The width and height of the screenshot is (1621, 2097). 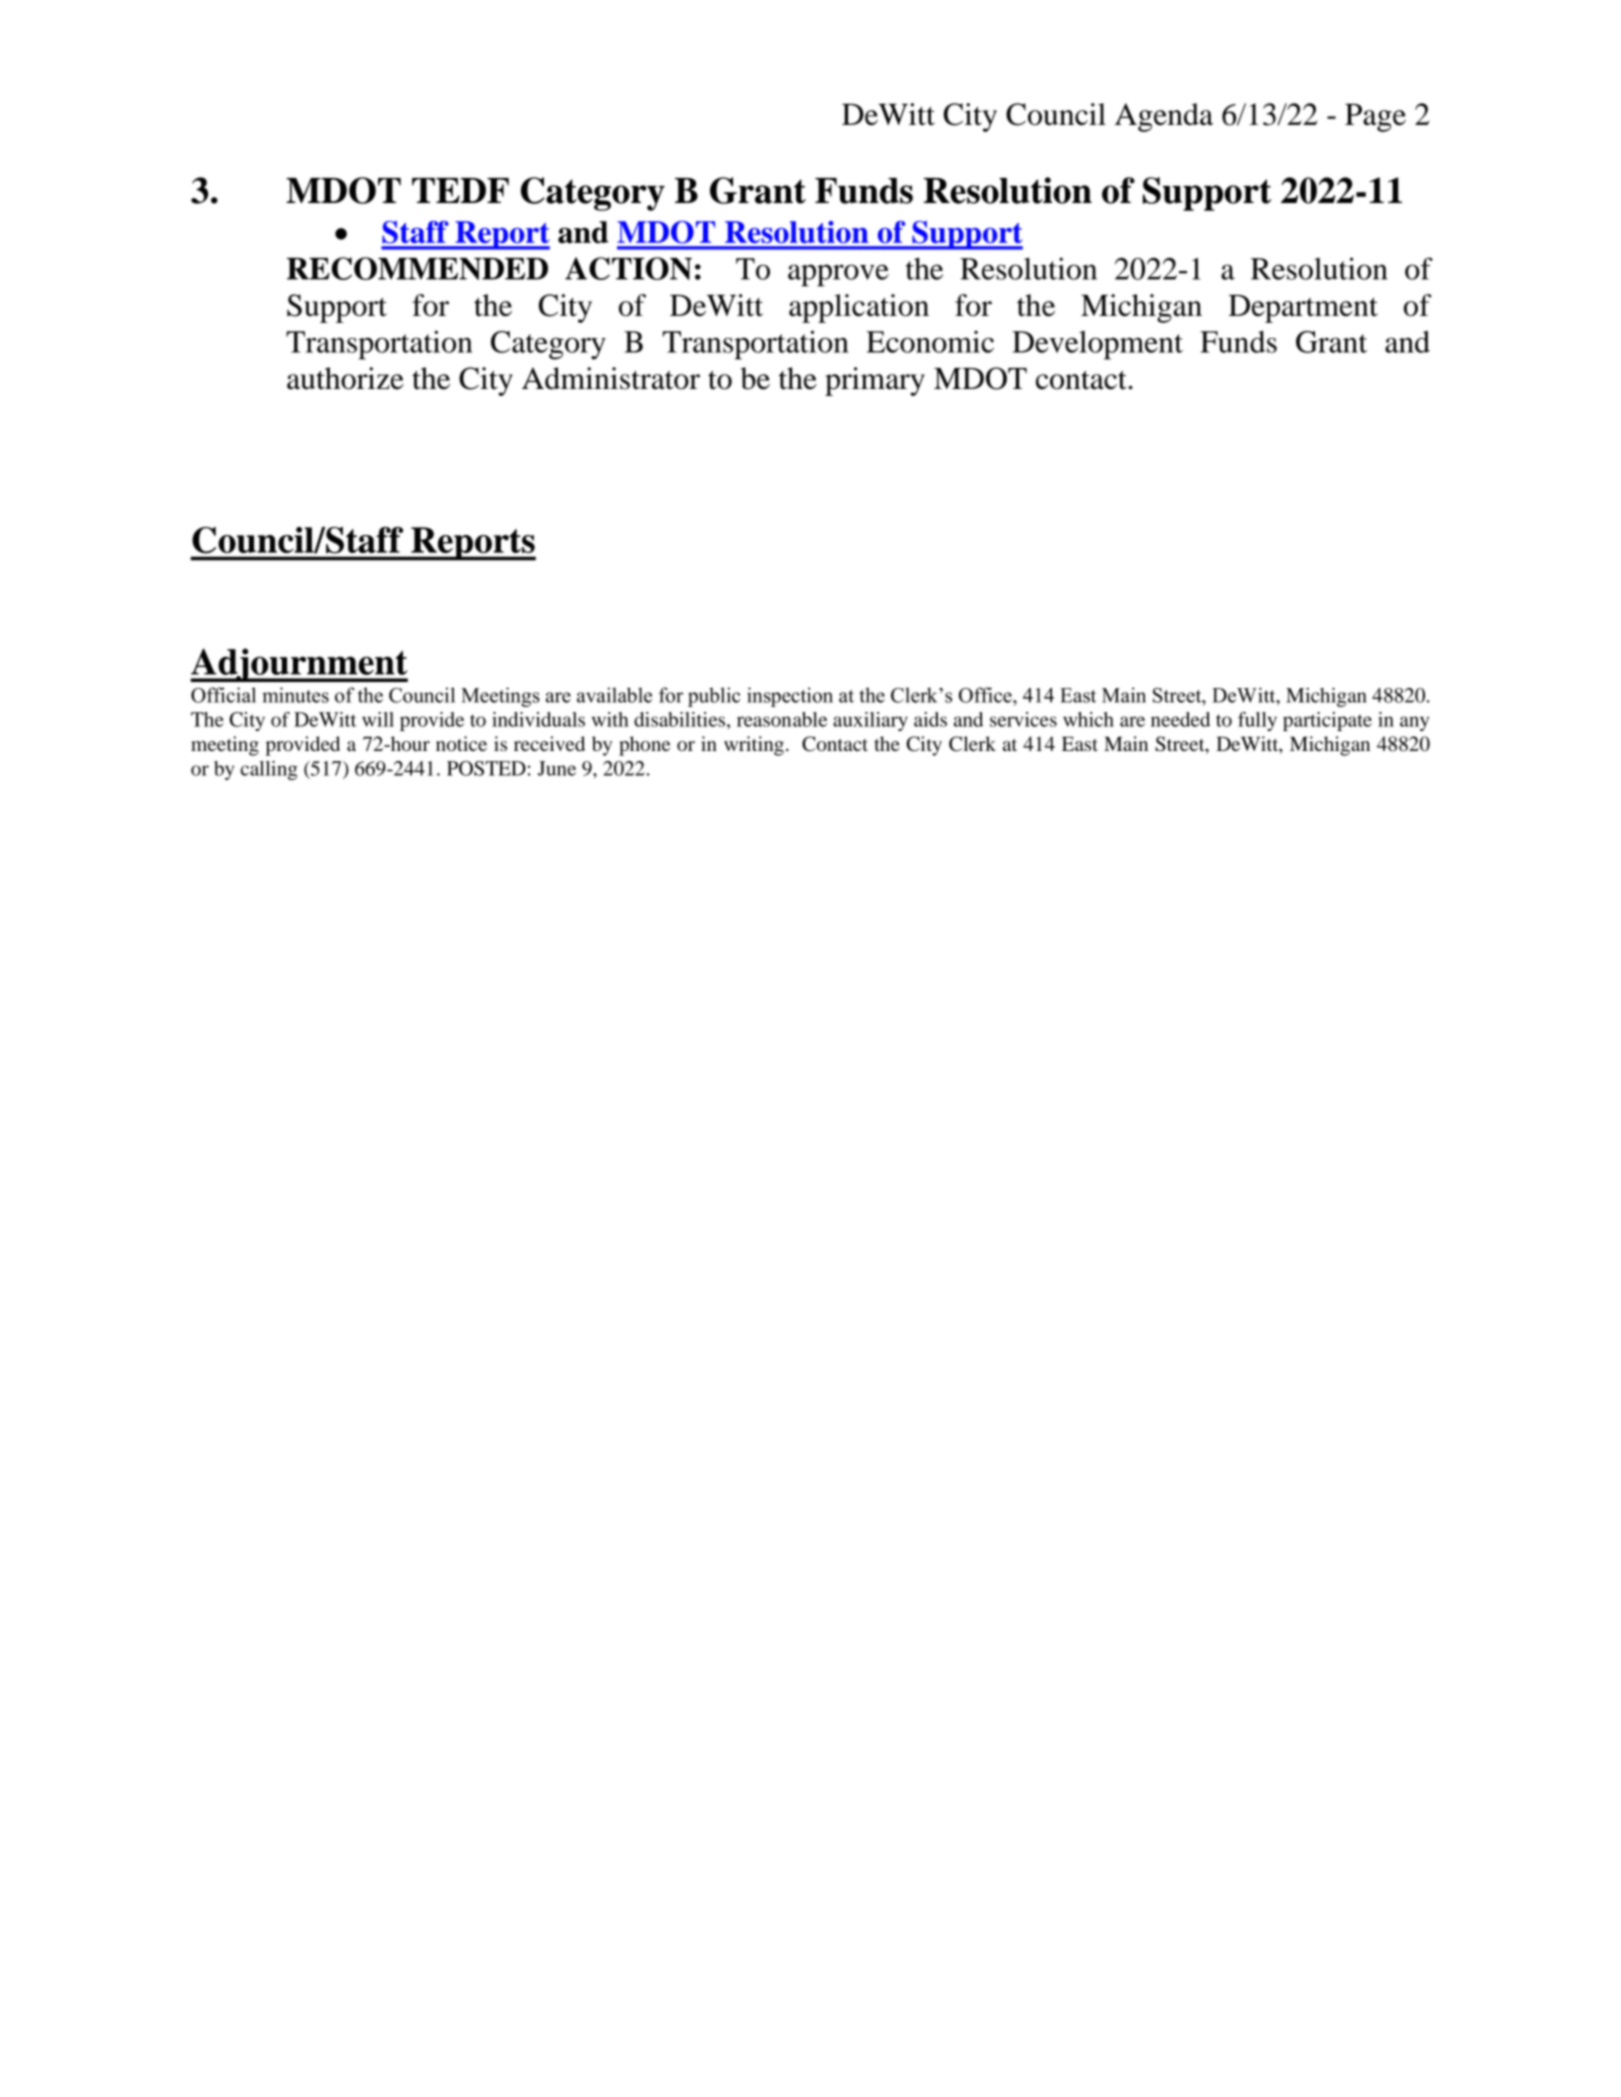 What do you see at coordinates (1375, 118) in the screenshot?
I see `Page` at bounding box center [1375, 118].
